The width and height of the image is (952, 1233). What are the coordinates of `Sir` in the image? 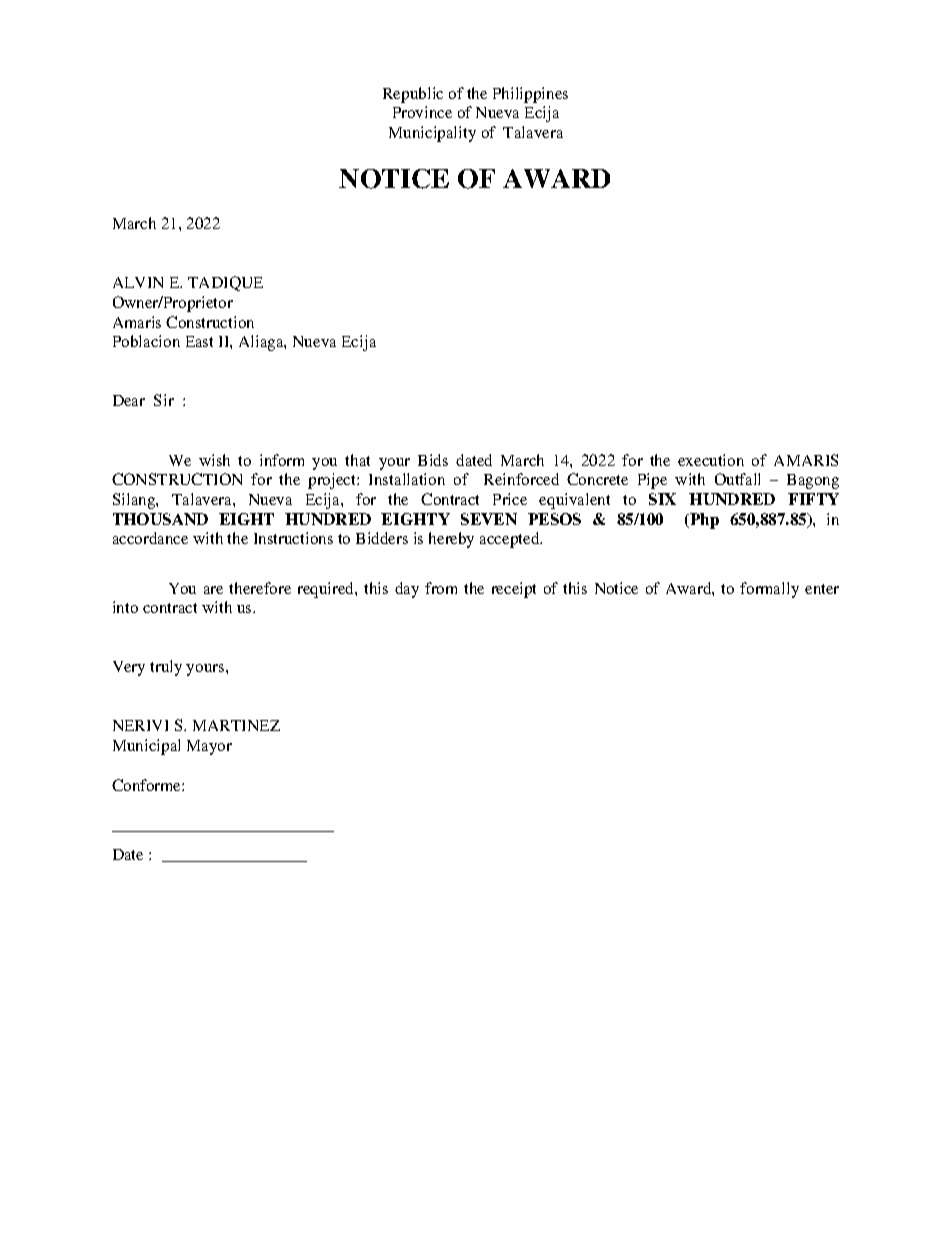 It's located at (164, 400).
